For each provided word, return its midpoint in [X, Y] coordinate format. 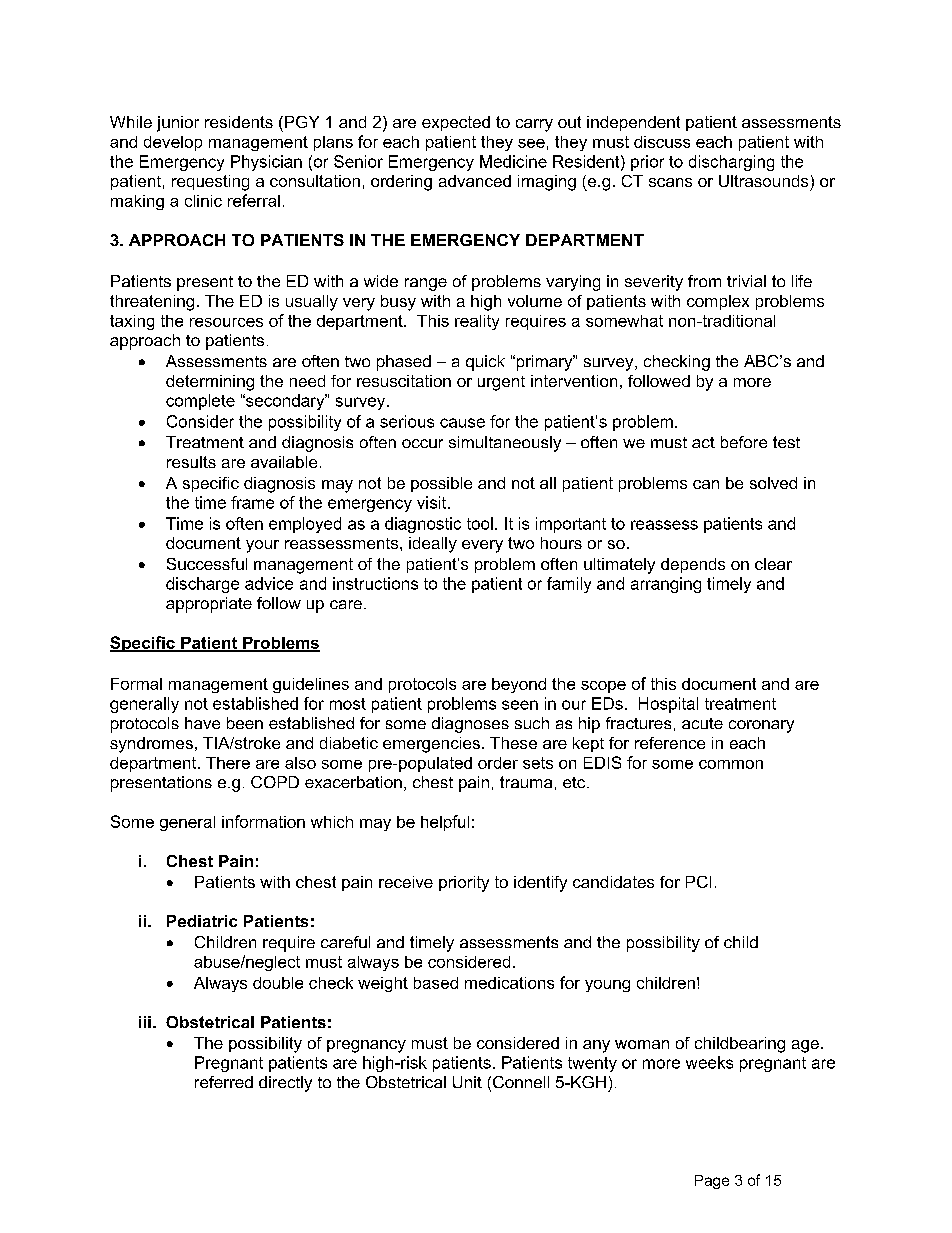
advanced [475, 181]
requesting [210, 183]
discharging [731, 163]
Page [712, 1182]
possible [441, 484]
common [731, 764]
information [263, 821]
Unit [467, 1082]
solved [773, 483]
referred [224, 1082]
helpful [445, 823]
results [191, 462]
